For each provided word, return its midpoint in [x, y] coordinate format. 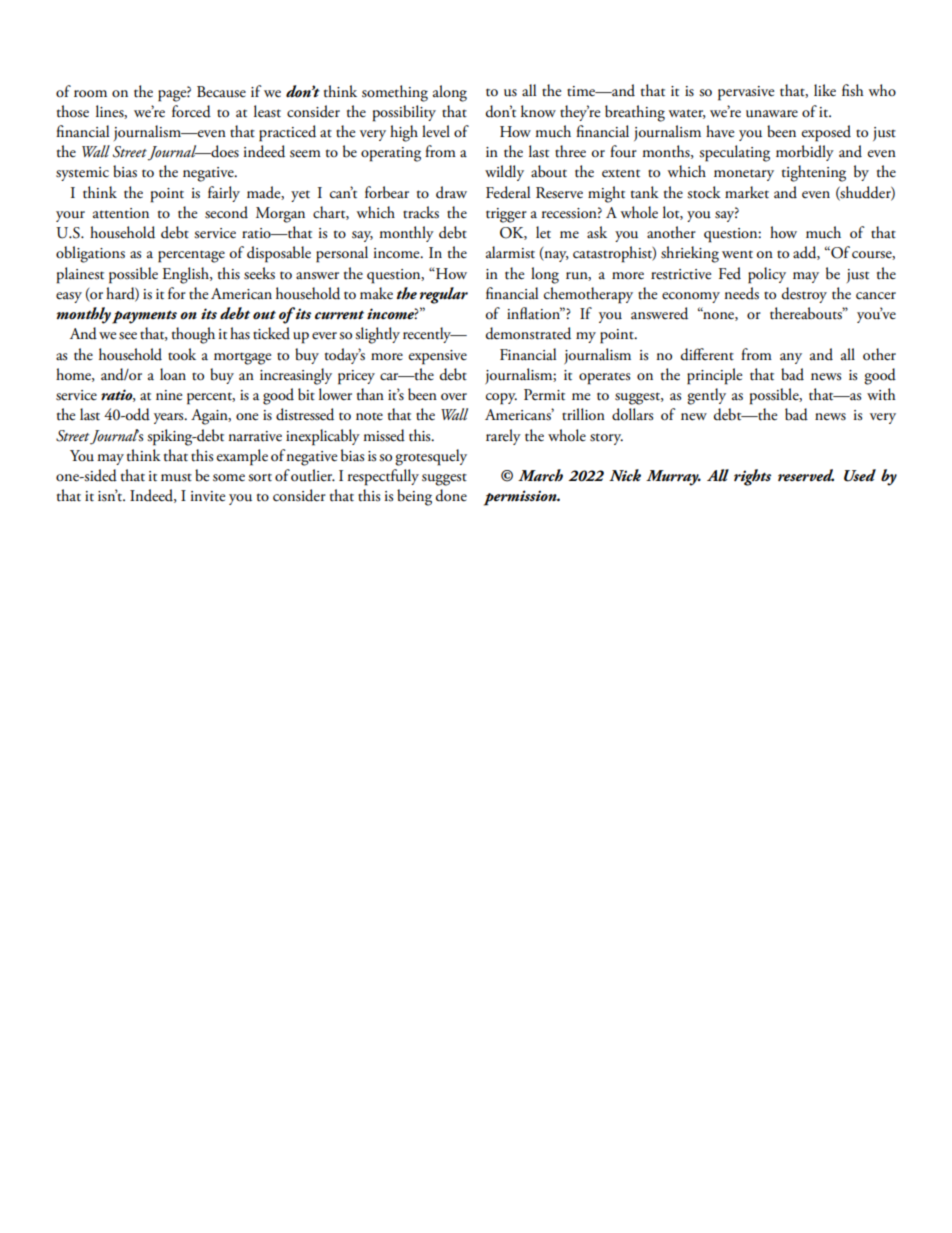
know [538, 111]
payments [144, 317]
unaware [772, 114]
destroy [804, 295]
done [451, 495]
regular [444, 295]
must [176, 478]
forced [191, 111]
